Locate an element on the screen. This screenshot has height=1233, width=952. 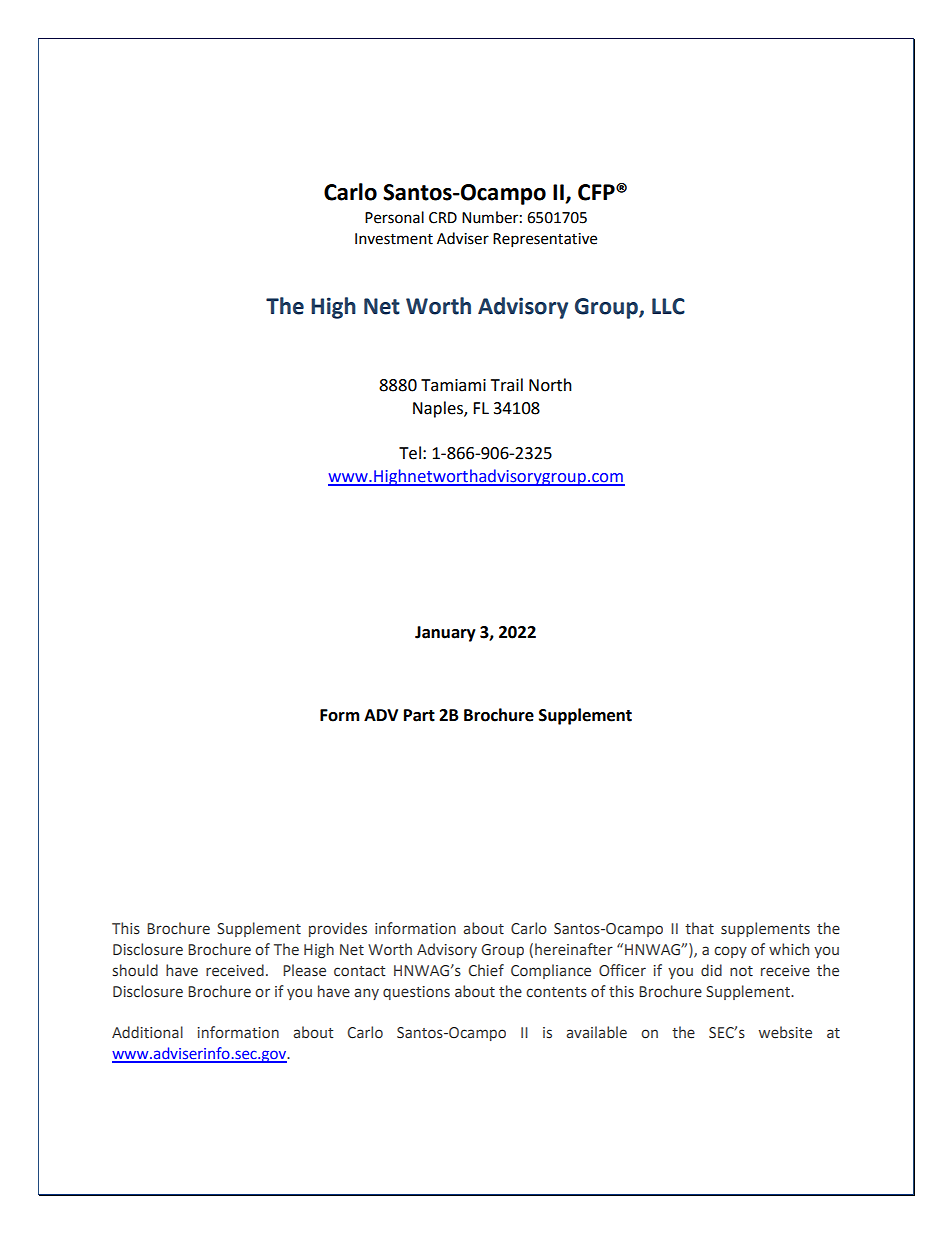
Part is located at coordinates (419, 715).
